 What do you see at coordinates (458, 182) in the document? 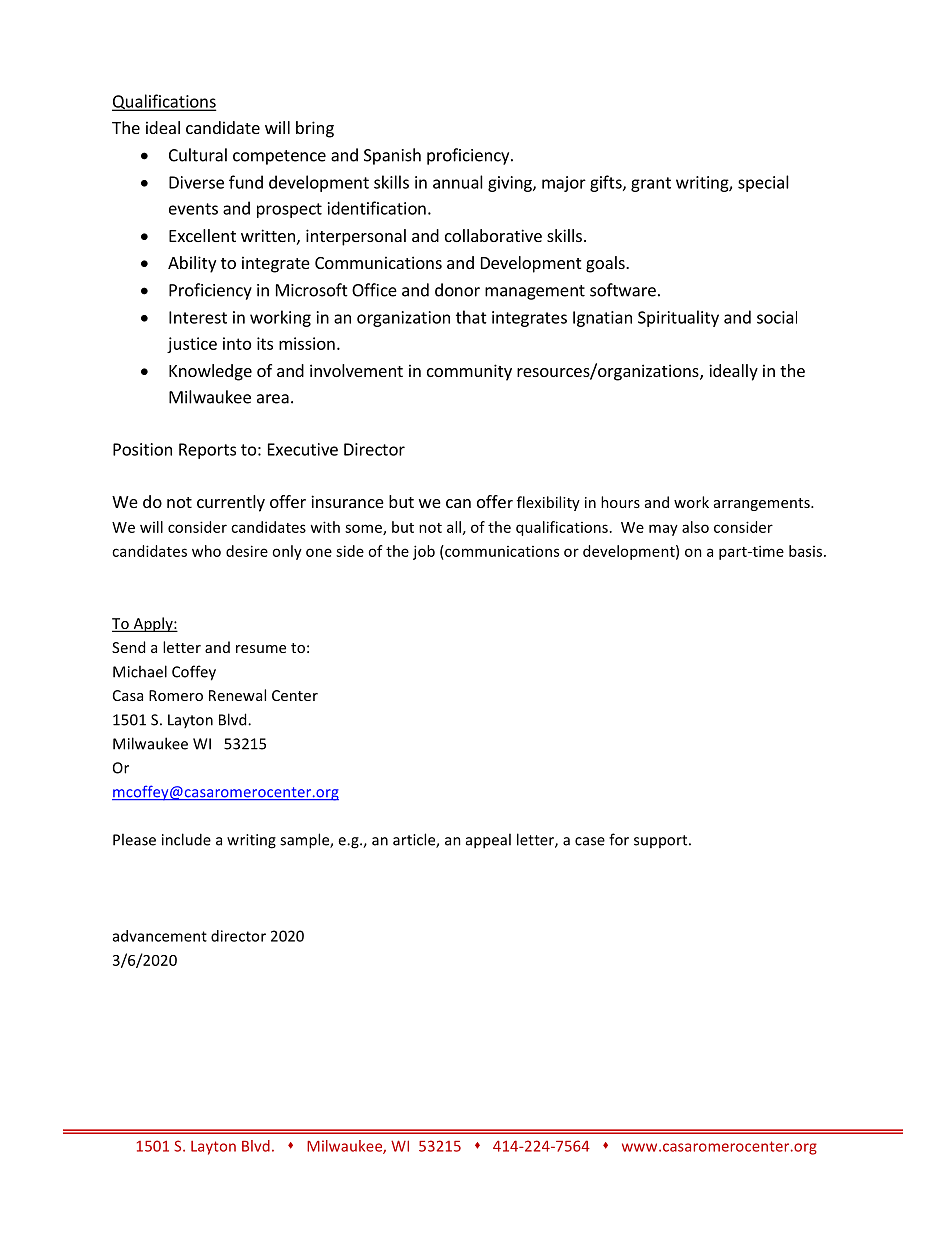
I see `annual` at bounding box center [458, 182].
